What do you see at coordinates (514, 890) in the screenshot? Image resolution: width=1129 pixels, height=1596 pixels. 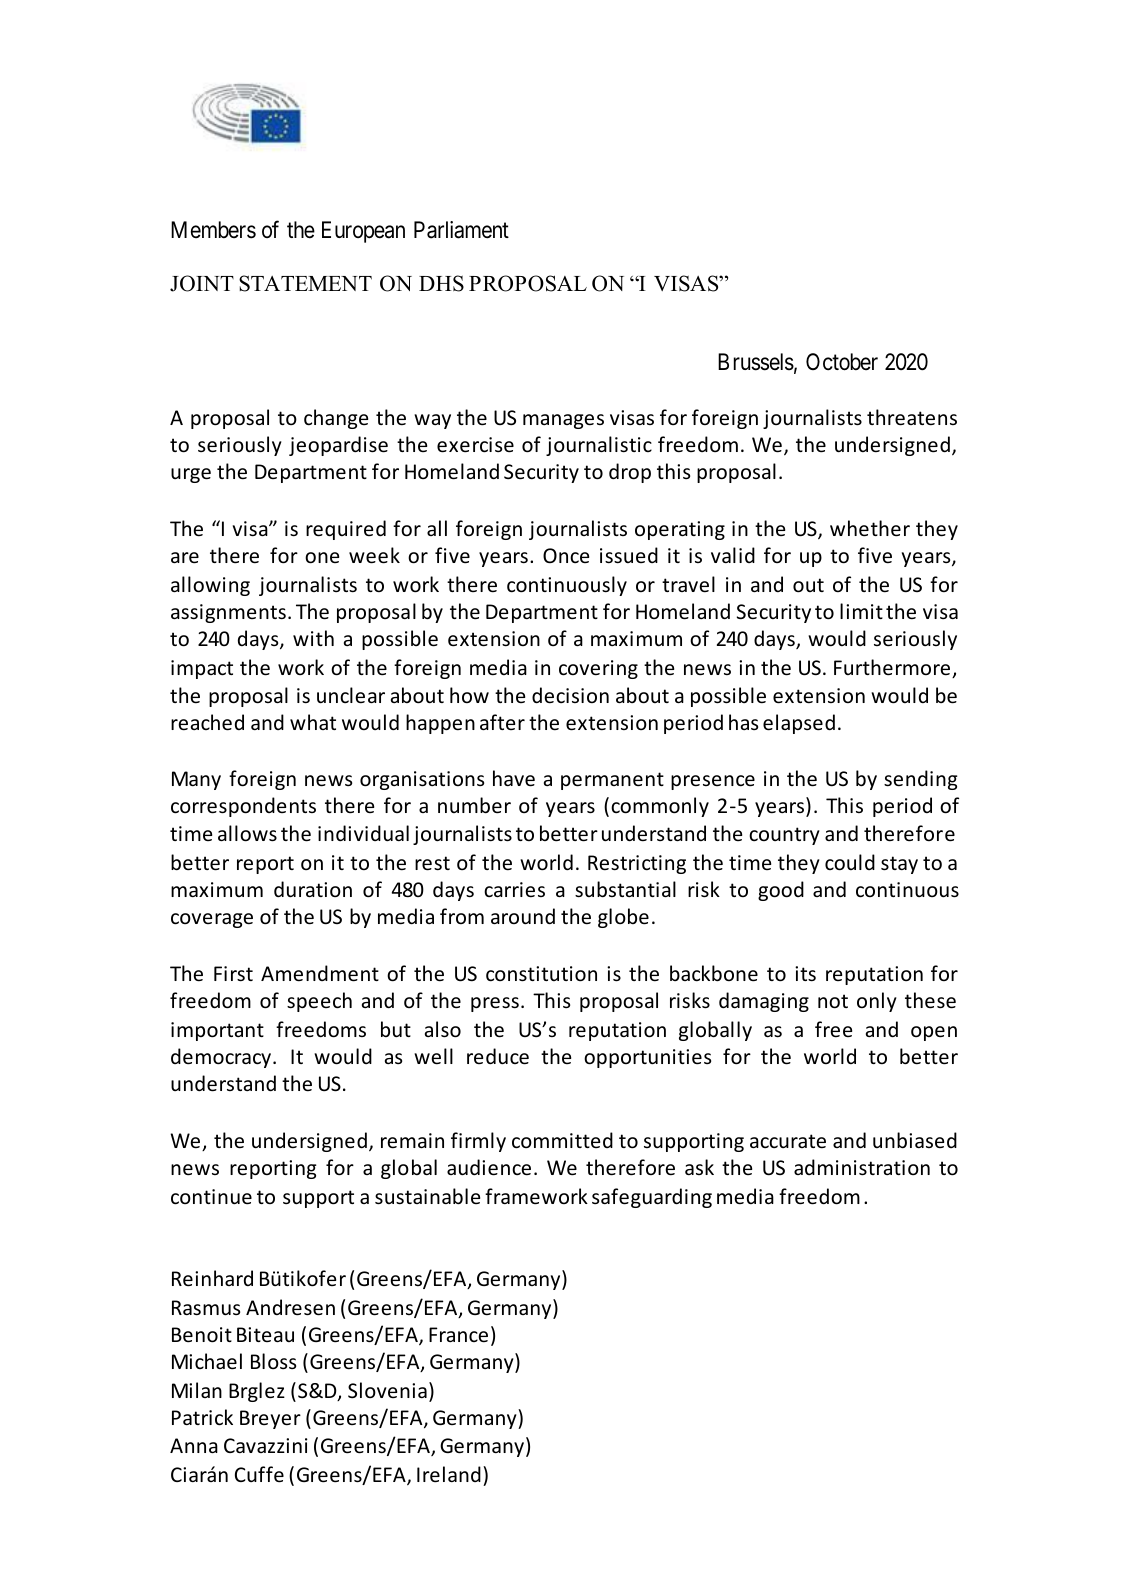 I see `carries` at bounding box center [514, 890].
